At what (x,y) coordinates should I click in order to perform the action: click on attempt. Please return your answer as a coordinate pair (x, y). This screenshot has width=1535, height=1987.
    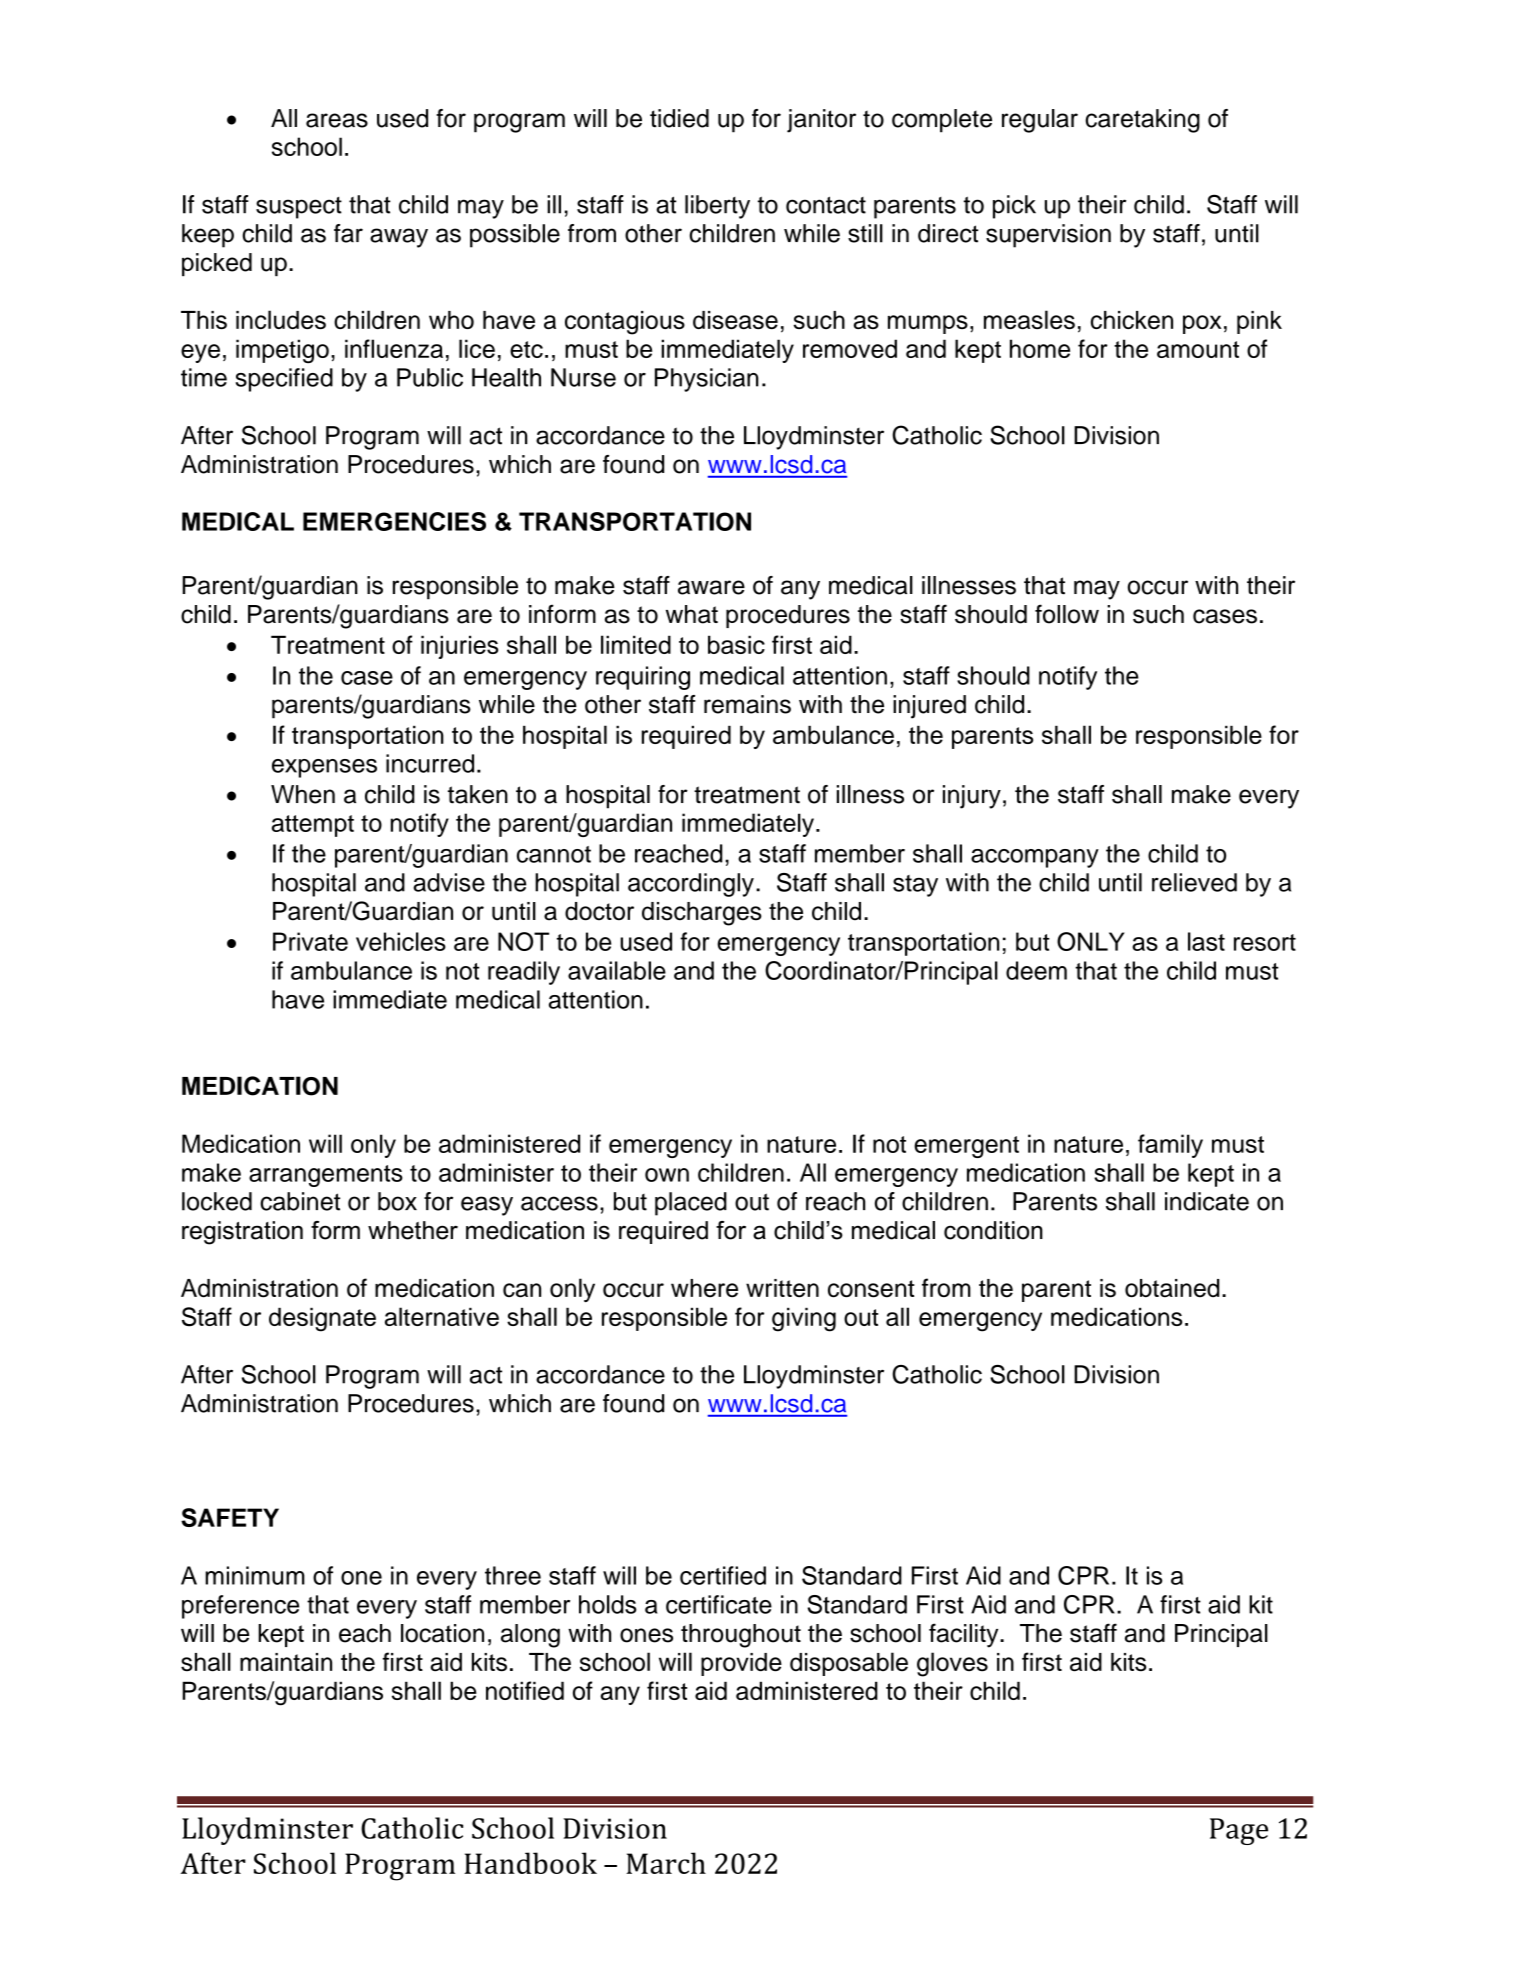
    Looking at the image, I should click on (313, 826).
